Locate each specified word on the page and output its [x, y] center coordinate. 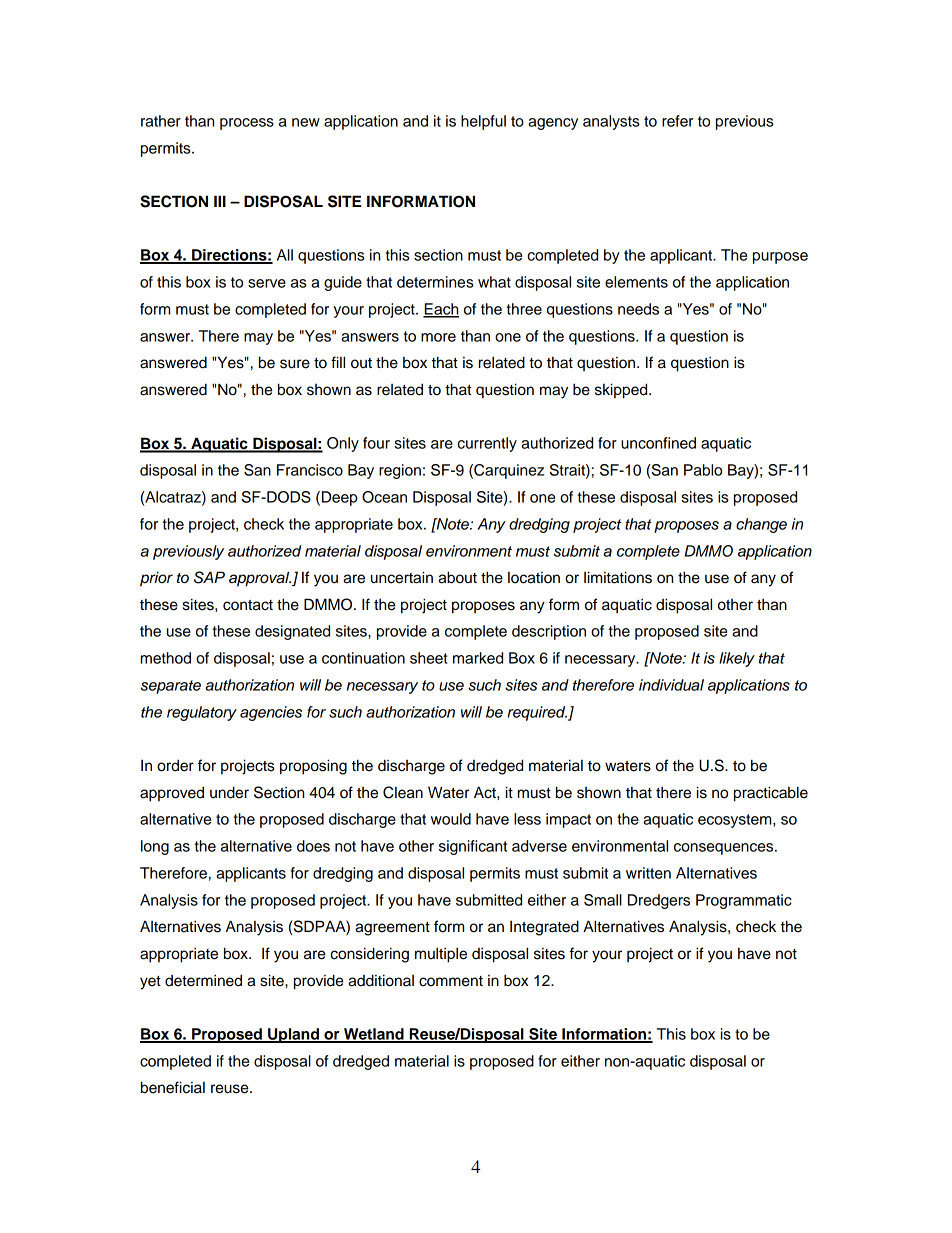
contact [248, 605]
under [229, 792]
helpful [483, 122]
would [451, 819]
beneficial [173, 1087]
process [247, 124]
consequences [725, 849]
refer [677, 121]
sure [295, 364]
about [457, 577]
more [438, 337]
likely [737, 659]
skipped [622, 391]
